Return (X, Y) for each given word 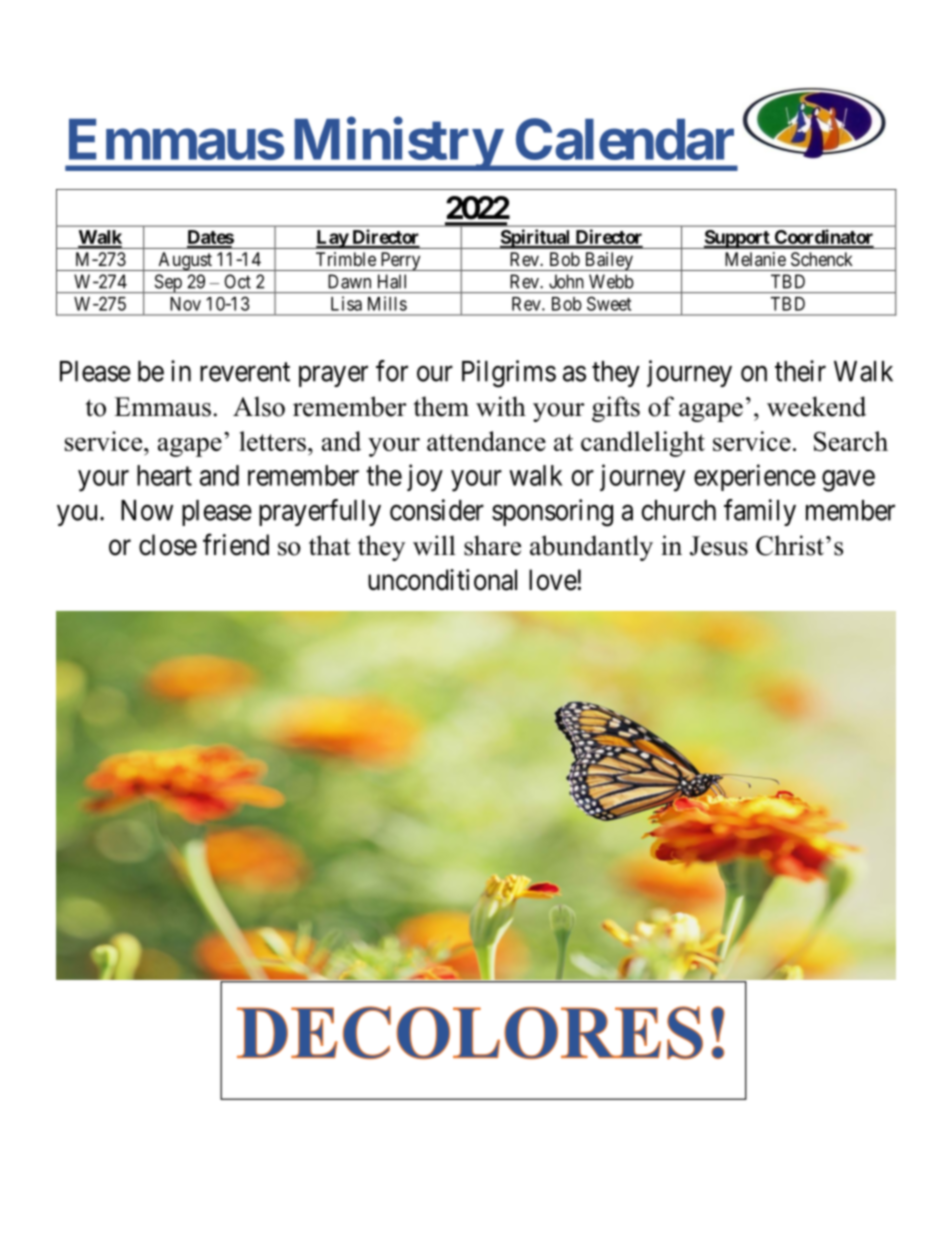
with (501, 406)
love (553, 580)
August (185, 261)
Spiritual (535, 239)
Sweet (609, 304)
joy (425, 478)
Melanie (755, 259)
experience (755, 477)
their (800, 371)
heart (164, 475)
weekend (816, 406)
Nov (185, 304)
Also (259, 406)
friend (236, 545)
